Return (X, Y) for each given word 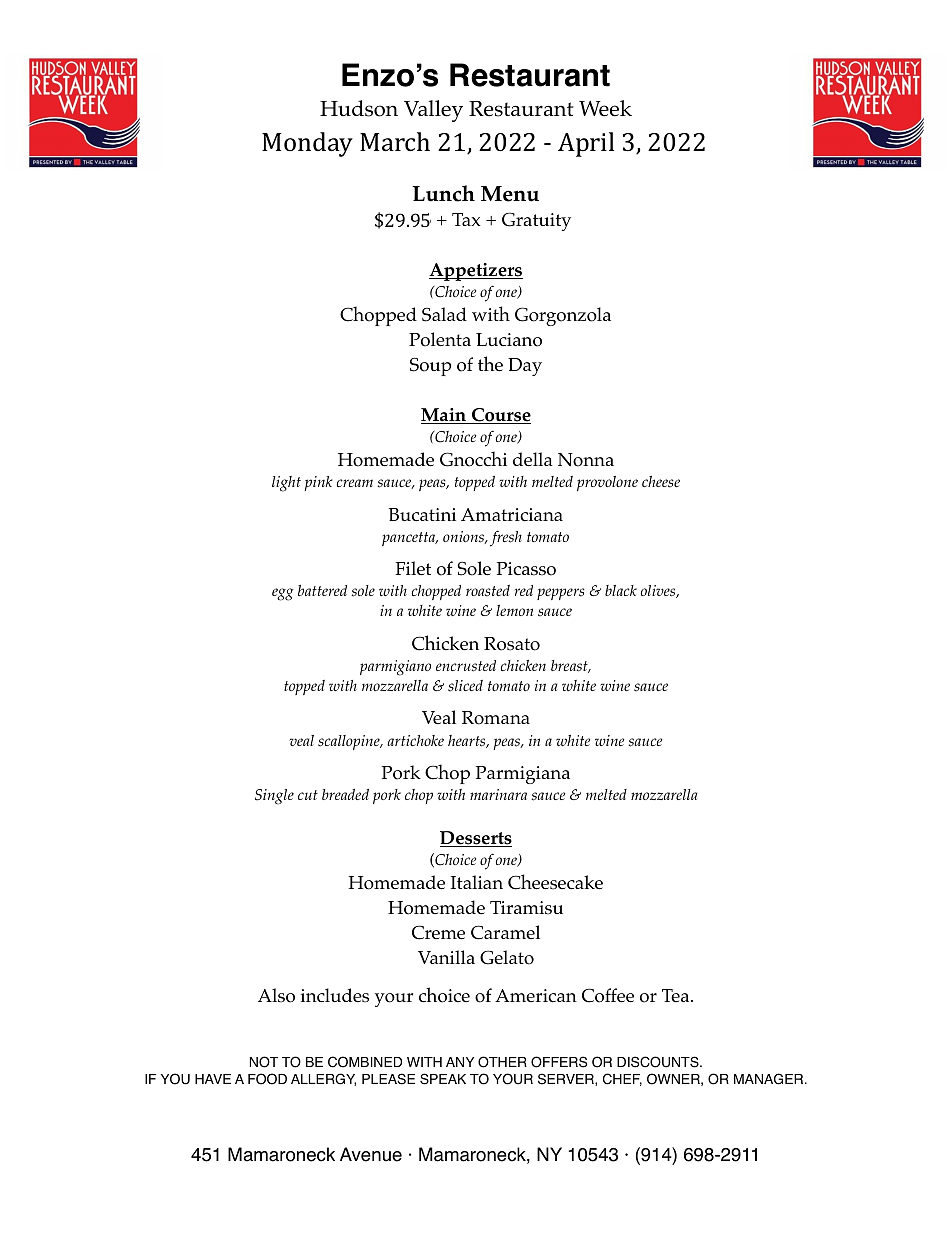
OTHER (502, 1062)
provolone (607, 483)
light (286, 484)
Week (605, 108)
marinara (498, 794)
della (533, 459)
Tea (677, 995)
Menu (510, 194)
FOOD (267, 1079)
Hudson (359, 108)
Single (274, 797)
